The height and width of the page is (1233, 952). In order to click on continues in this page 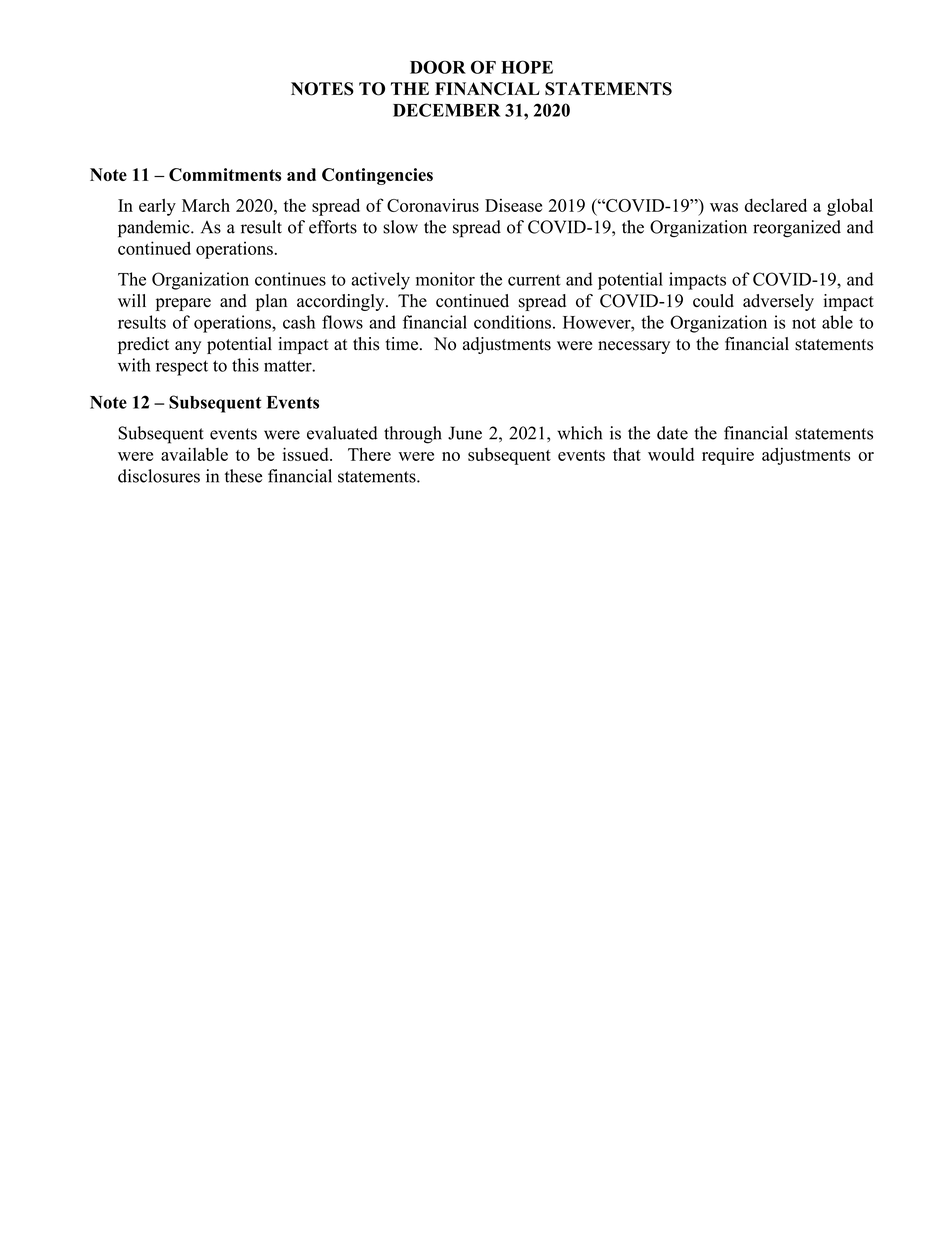, I will do `click(290, 279)`.
